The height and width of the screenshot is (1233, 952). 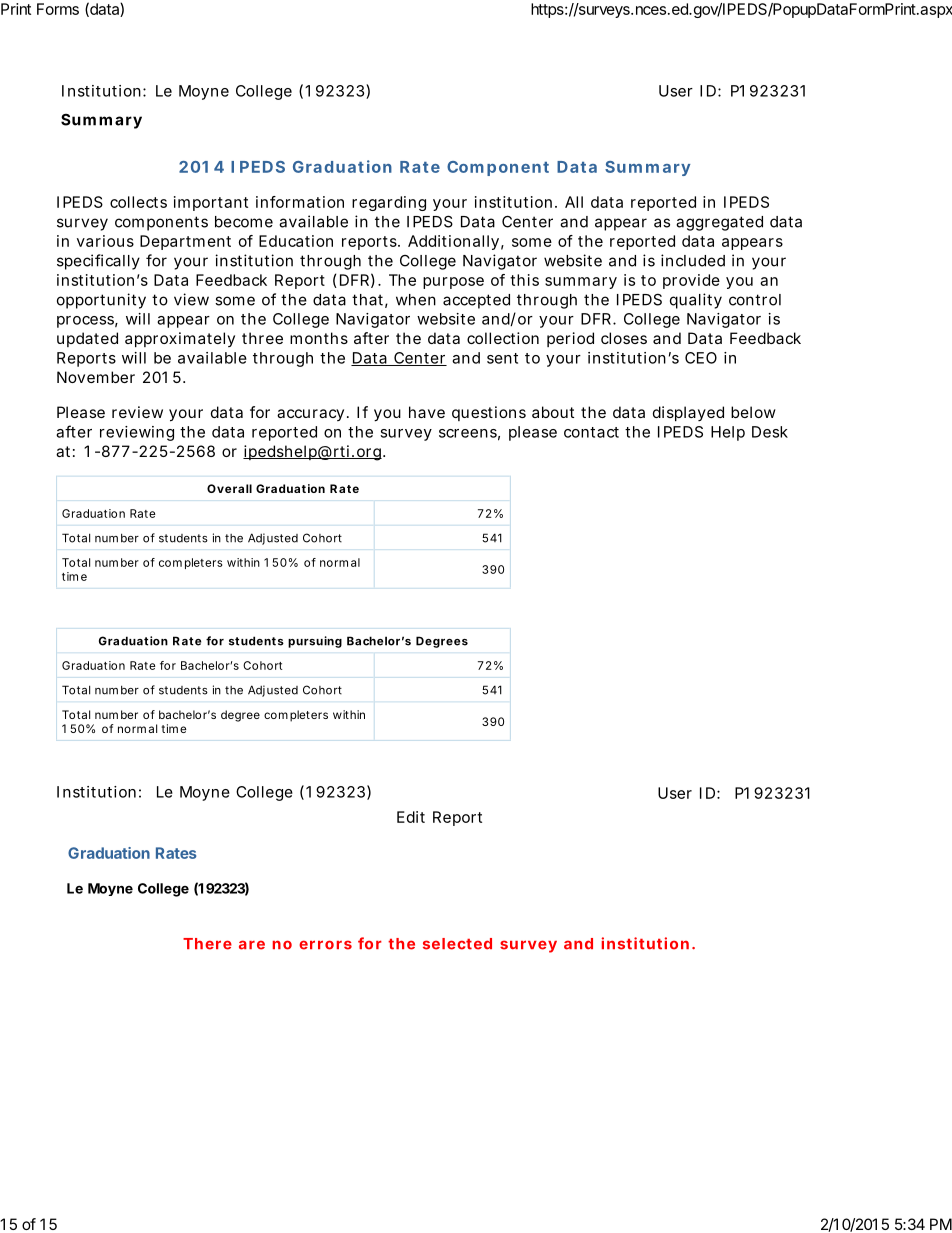 What do you see at coordinates (457, 944) in the screenshot?
I see `selected` at bounding box center [457, 944].
